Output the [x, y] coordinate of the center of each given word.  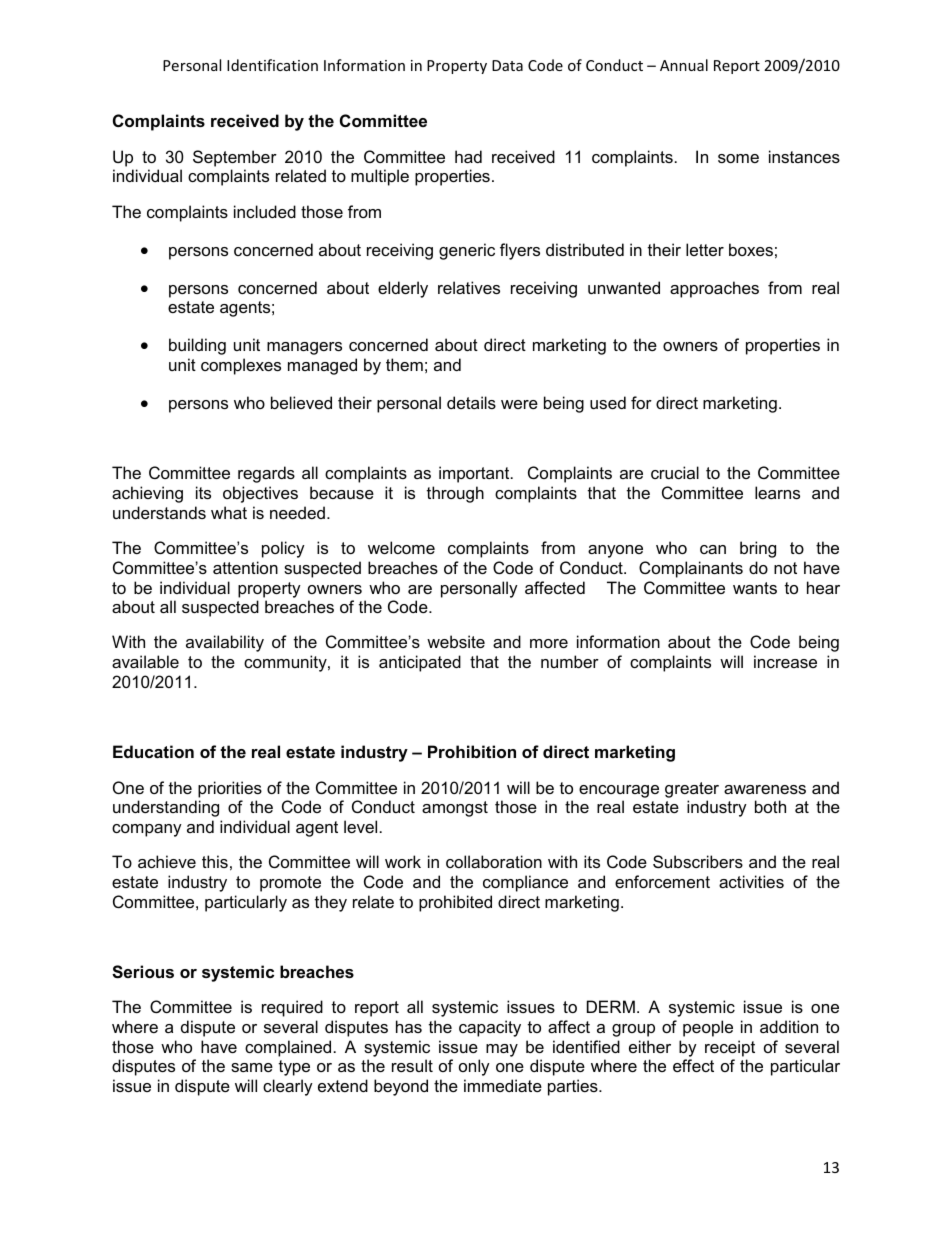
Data [507, 65]
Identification [272, 65]
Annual [684, 65]
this [215, 861]
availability [225, 643]
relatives [469, 287]
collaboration [494, 861]
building [197, 346]
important [475, 474]
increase [785, 661]
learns [777, 492]
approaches [714, 289]
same [252, 1067]
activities [751, 881]
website [456, 641]
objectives [260, 494]
